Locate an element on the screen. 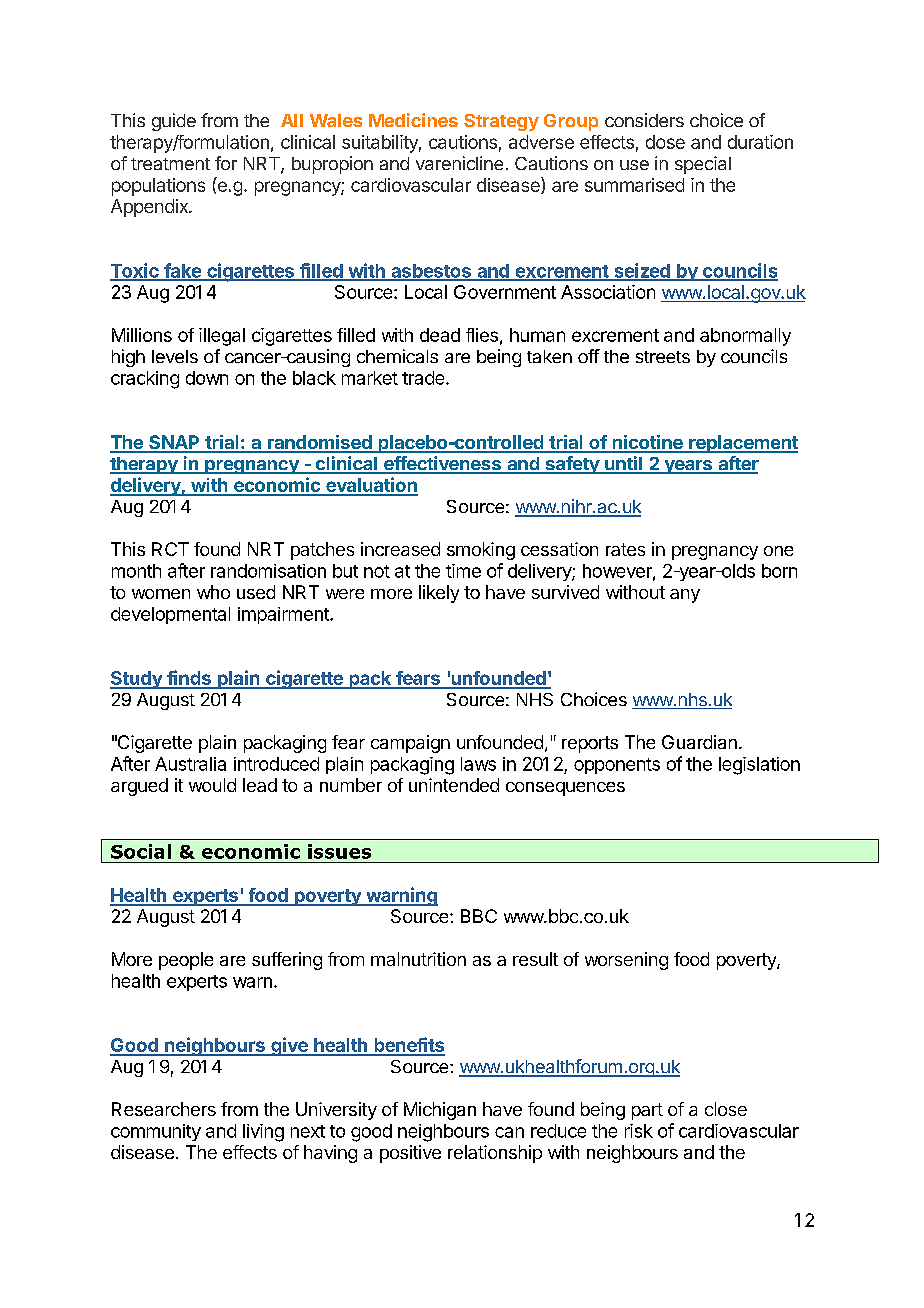 Image resolution: width=924 pixels, height=1308 pixels. malnutrition is located at coordinates (418, 959).
